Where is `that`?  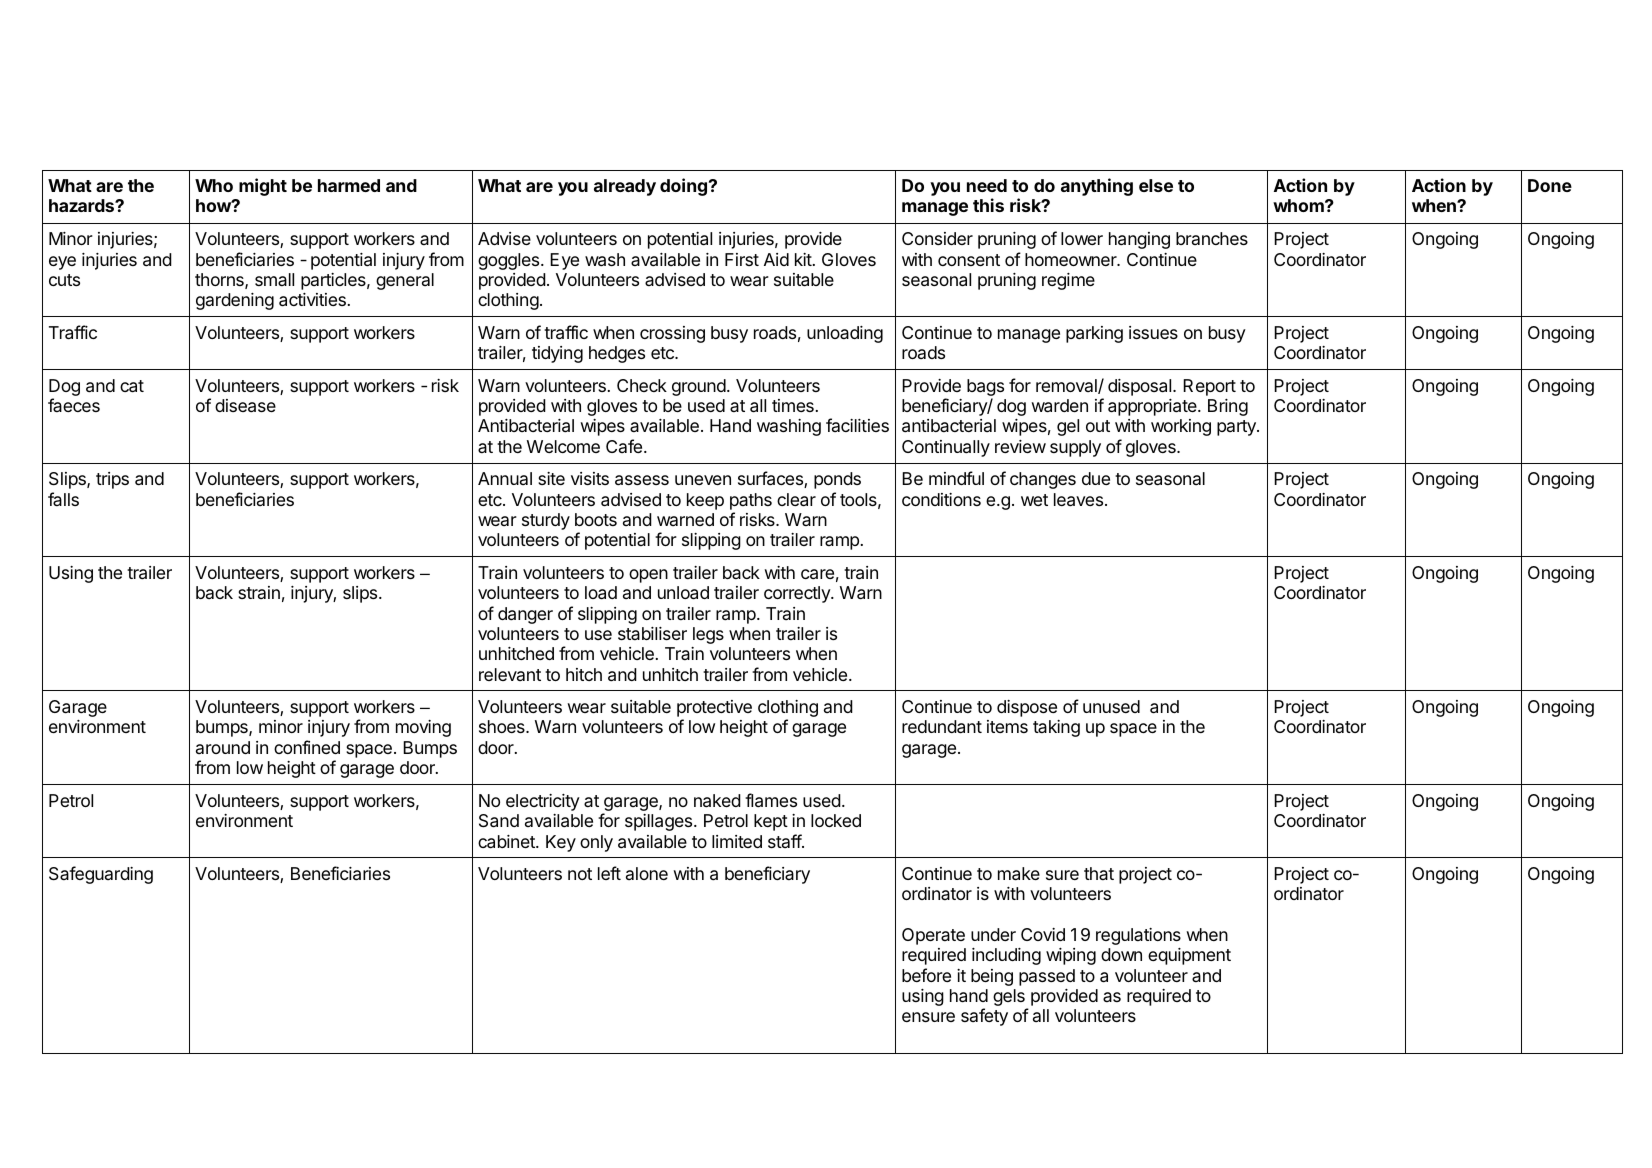
that is located at coordinates (1099, 873).
